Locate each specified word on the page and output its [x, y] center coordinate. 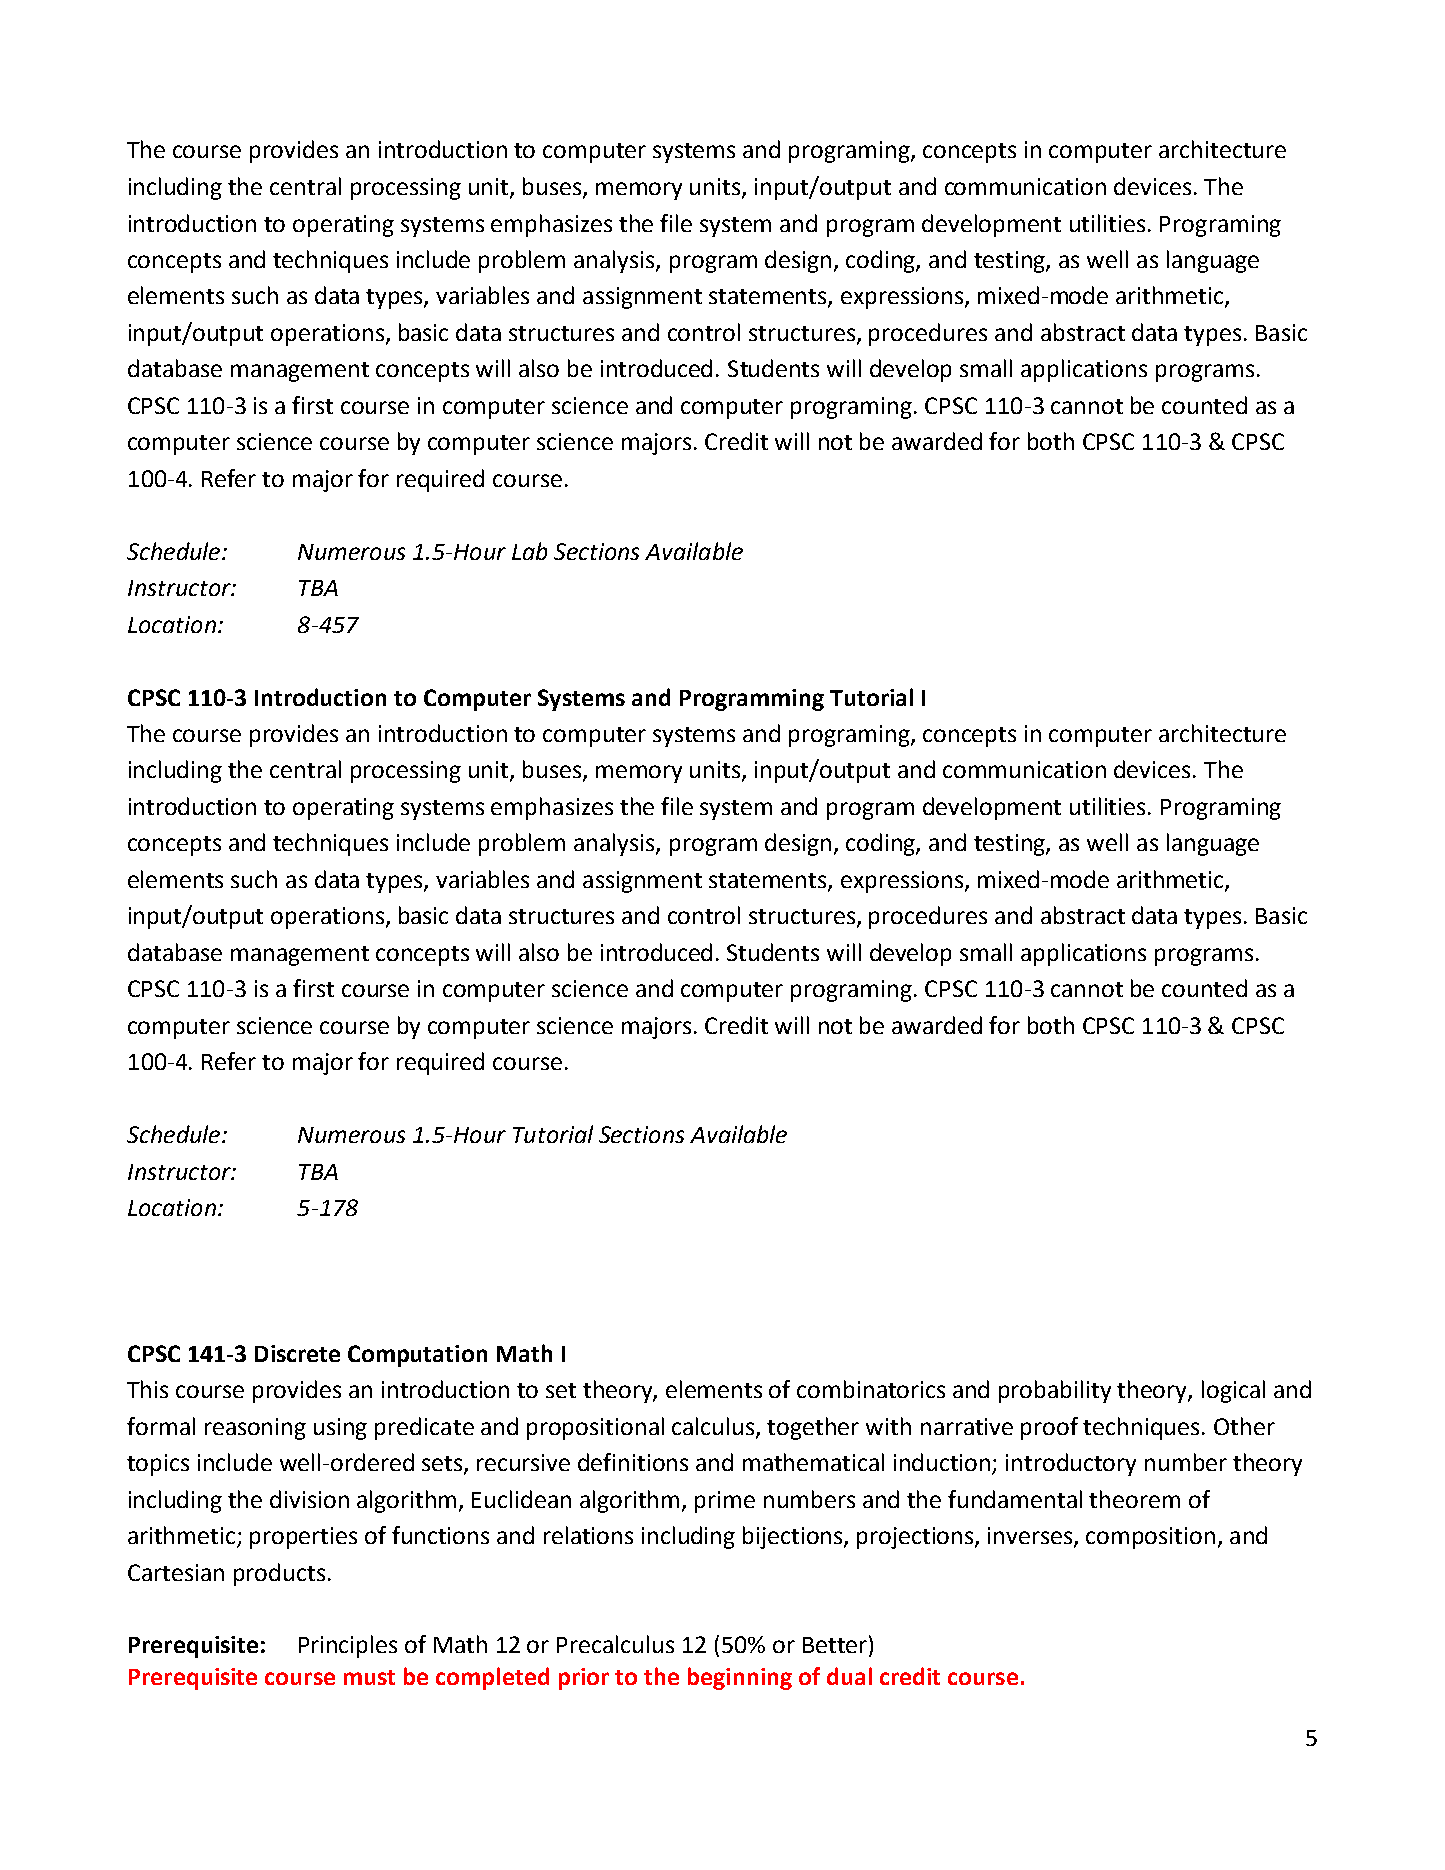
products [279, 1574]
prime [725, 1502]
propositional [595, 1428]
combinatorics [871, 1389]
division [309, 1499]
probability [1055, 1391]
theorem [1134, 1499]
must [369, 1677]
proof [1049, 1428]
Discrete [297, 1353]
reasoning [255, 1429]
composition [1150, 1538]
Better [835, 1645]
